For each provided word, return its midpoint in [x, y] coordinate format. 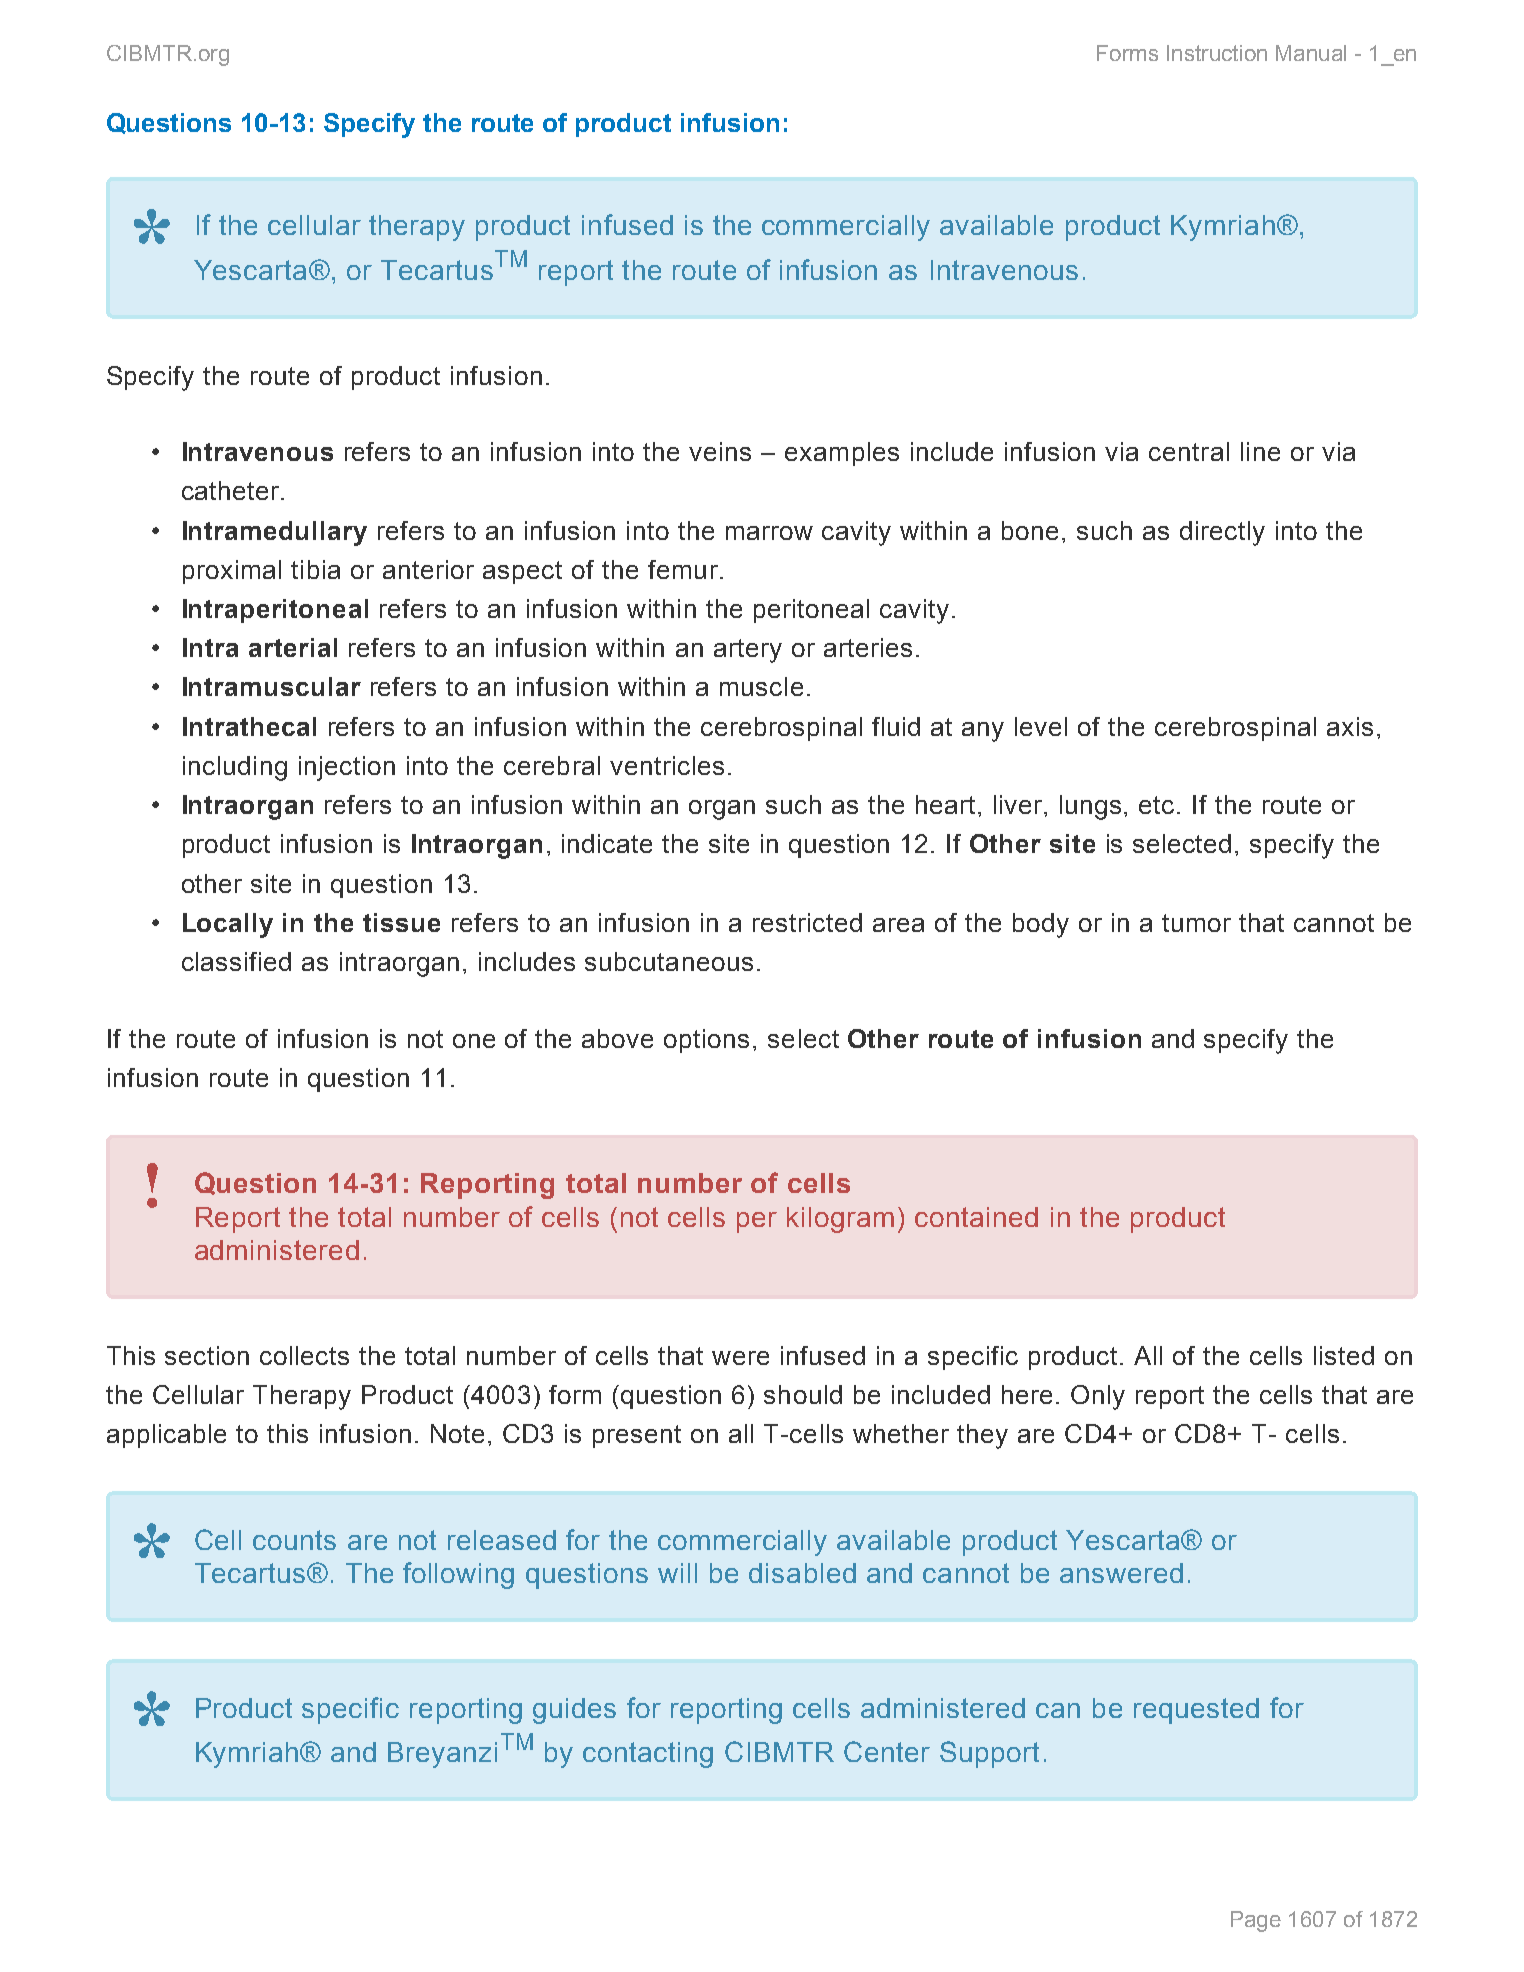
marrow [769, 533]
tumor [1196, 923]
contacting [648, 1755]
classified [236, 961]
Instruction [1217, 53]
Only [1098, 1397]
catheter [232, 490]
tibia [315, 569]
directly [1222, 533]
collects [304, 1355]
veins [720, 451]
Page [1256, 1921]
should [803, 1394]
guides [574, 1711]
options [706, 1041]
